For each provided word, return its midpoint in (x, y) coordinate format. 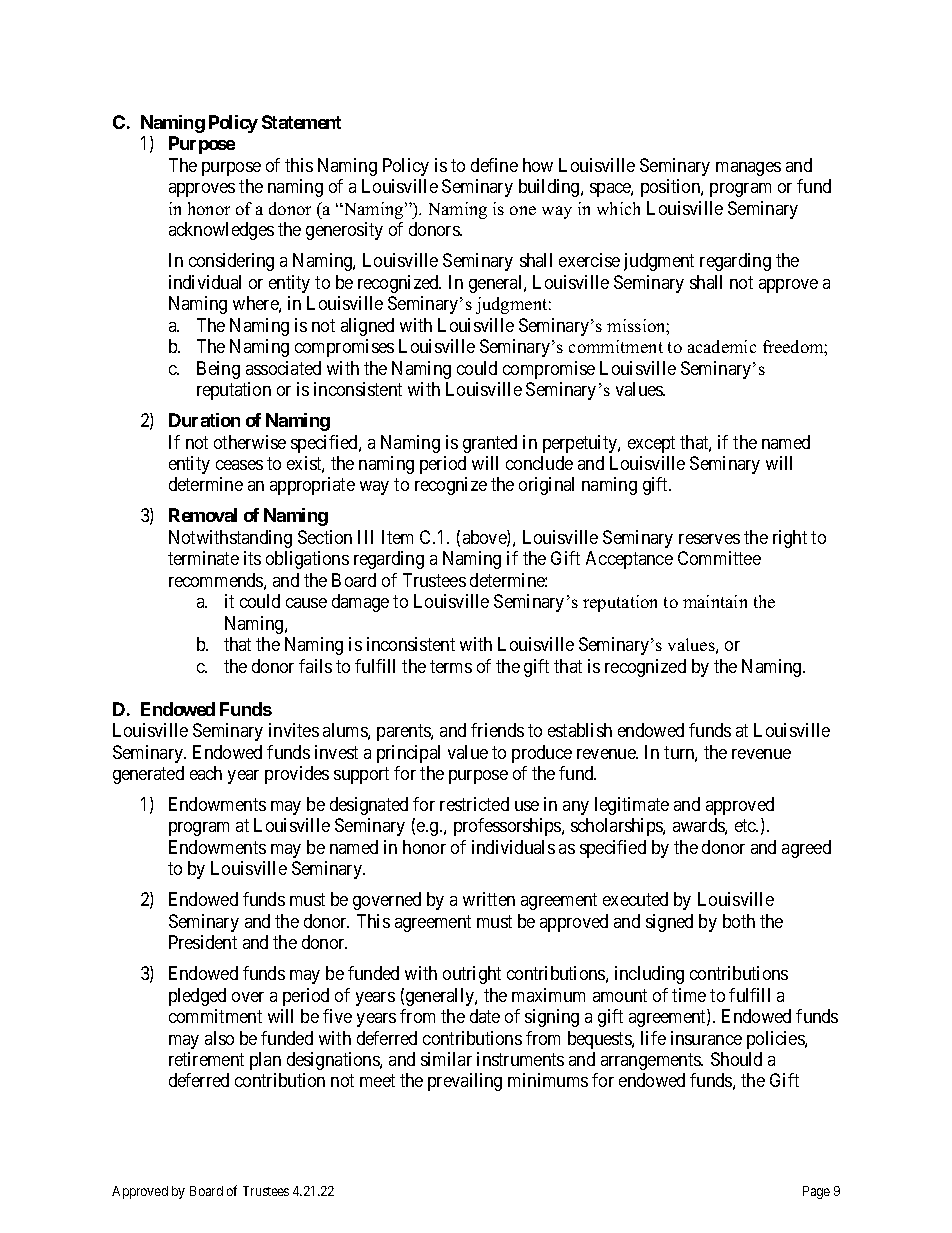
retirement (206, 1059)
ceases (239, 465)
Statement (301, 122)
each (206, 773)
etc (746, 826)
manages (748, 169)
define (494, 165)
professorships (508, 827)
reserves (709, 539)
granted (490, 444)
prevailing (465, 1082)
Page (816, 1192)
